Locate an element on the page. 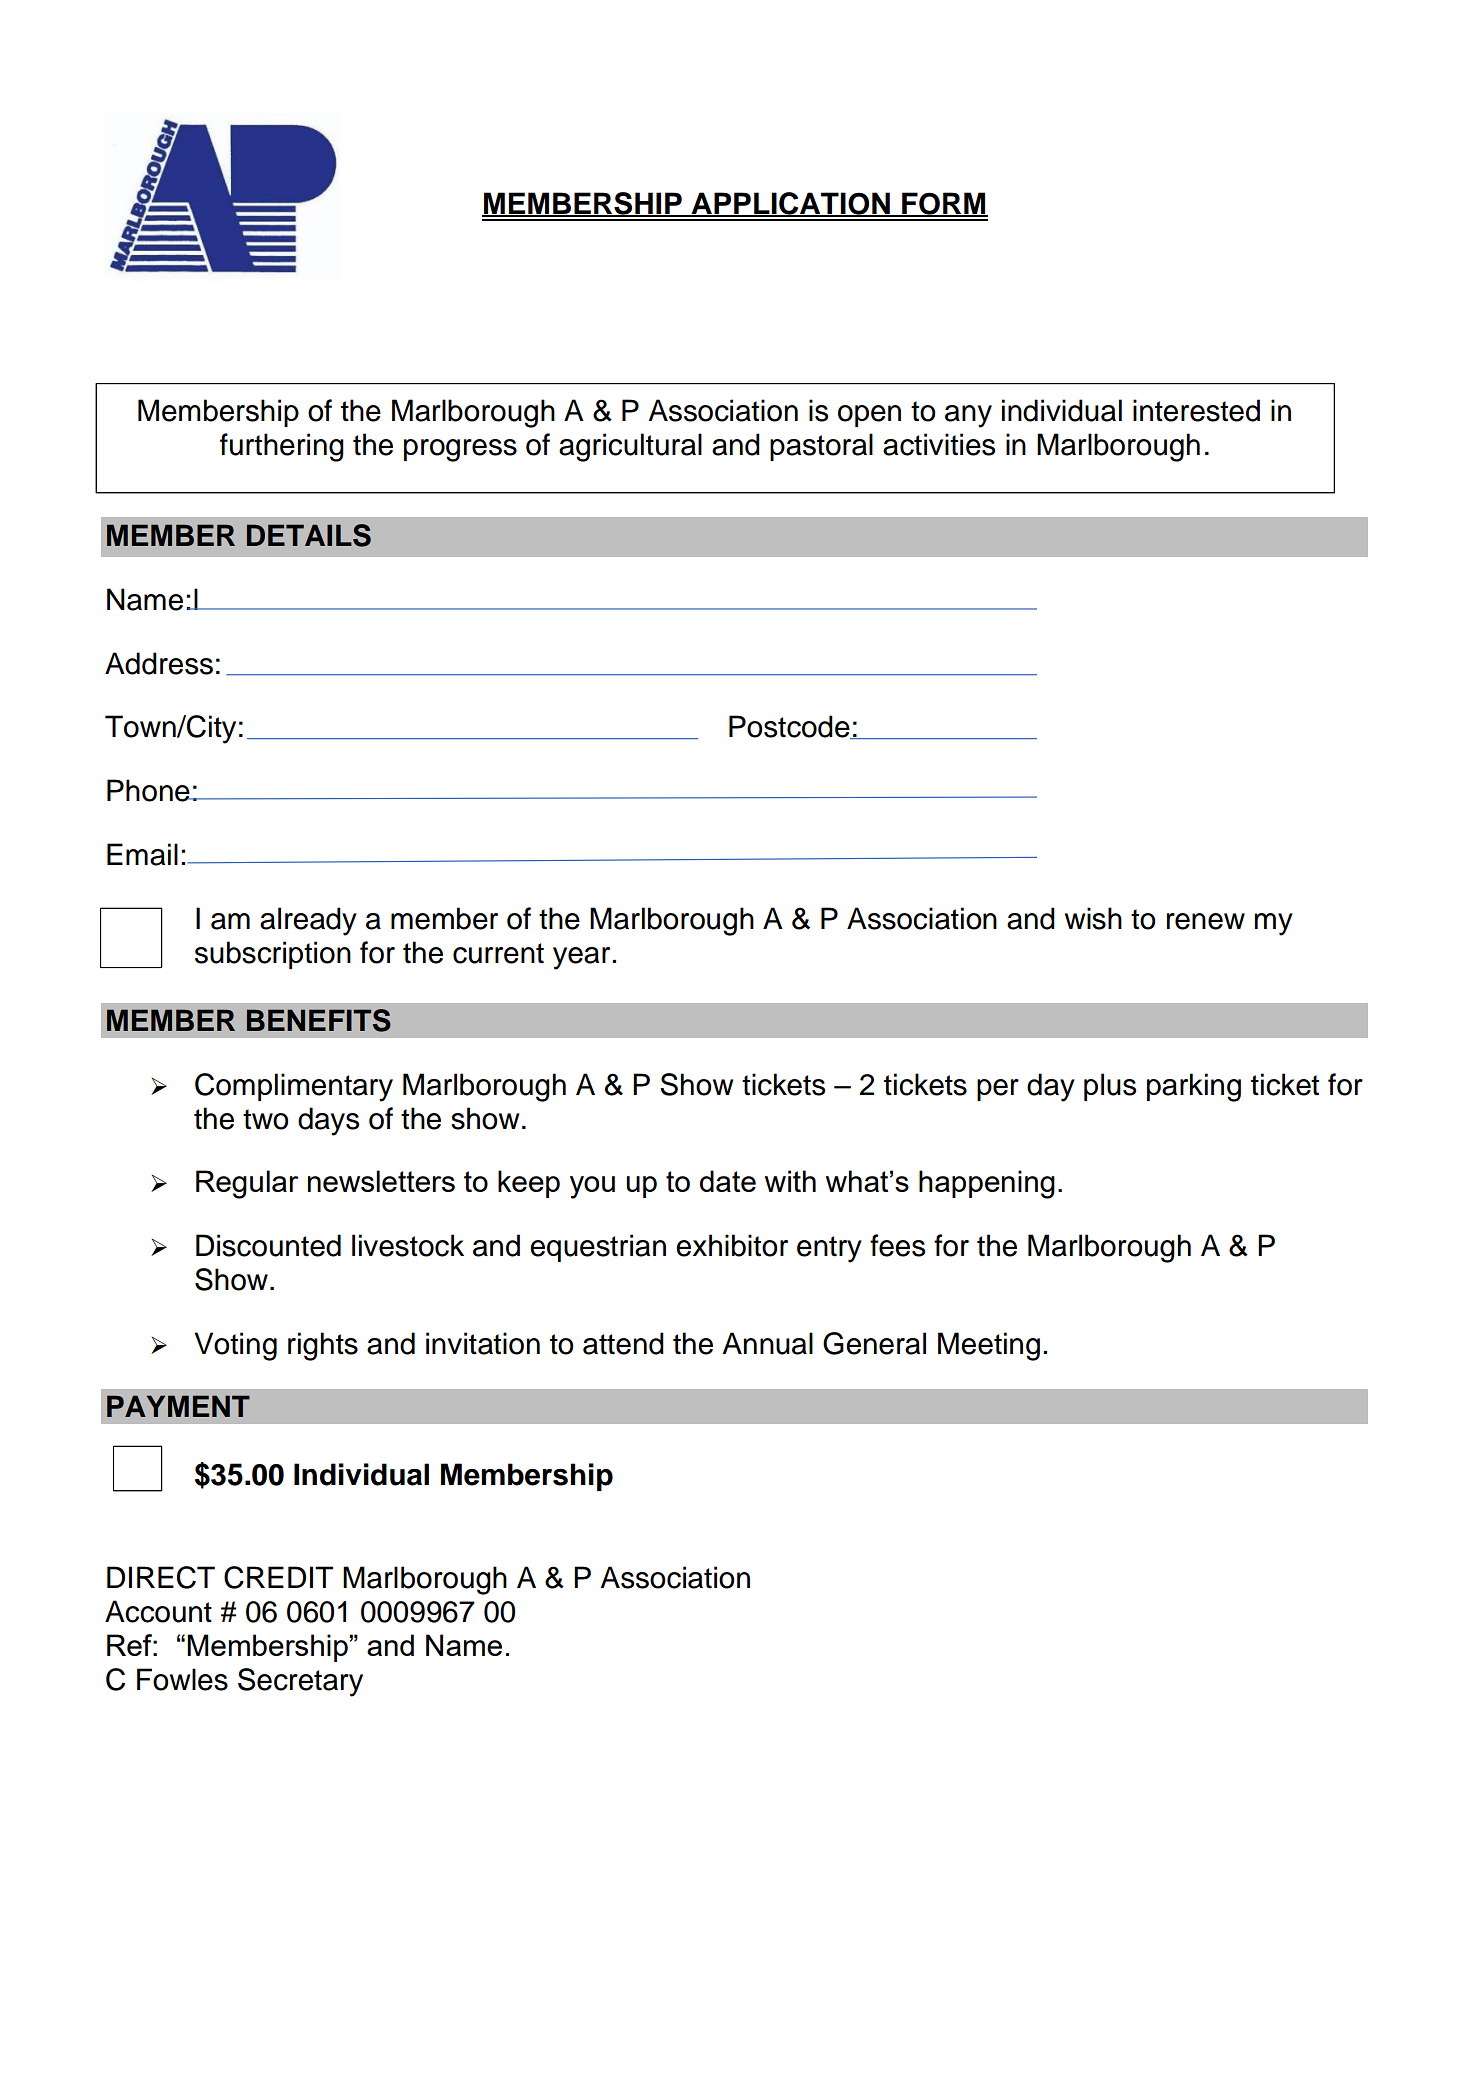  Secretary is located at coordinates (300, 1682).
